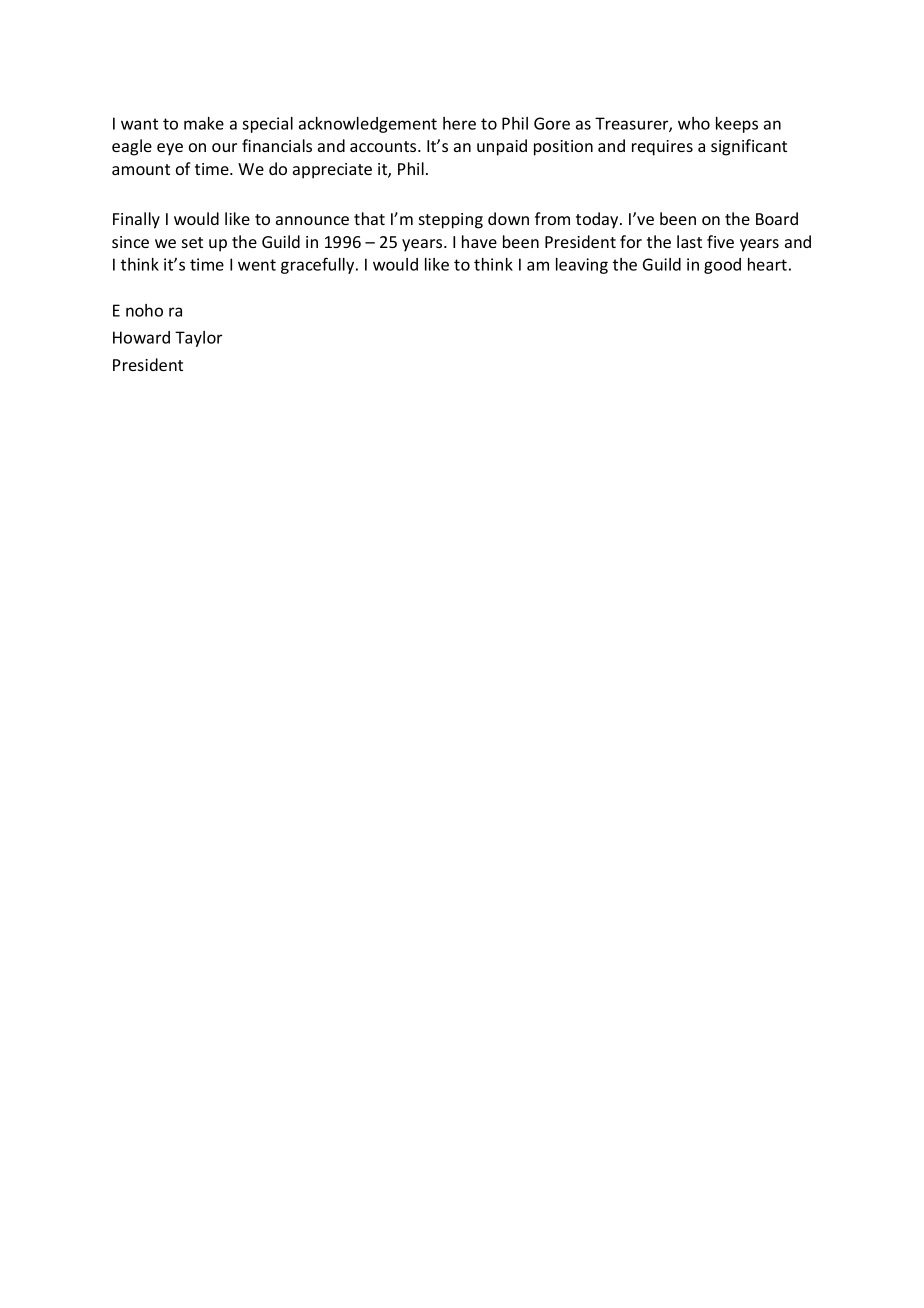 The image size is (924, 1308). Describe the element at coordinates (257, 265) in the screenshot. I see `went` at that location.
